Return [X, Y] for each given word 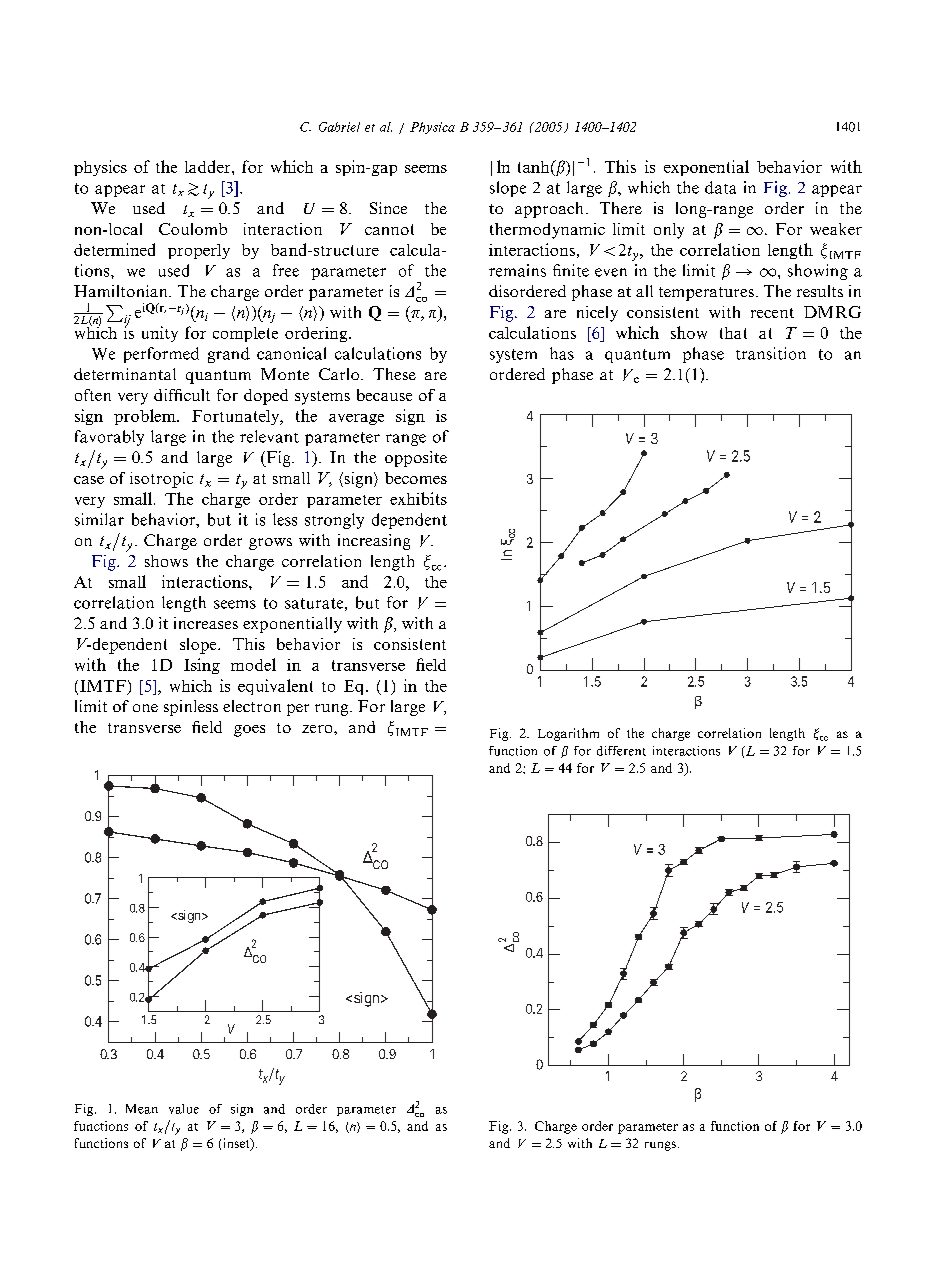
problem [146, 417]
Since [388, 208]
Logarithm [568, 734]
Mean [142, 1109]
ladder [209, 166]
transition [771, 353]
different [621, 751]
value [184, 1109]
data [720, 187]
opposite [416, 459]
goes [249, 731]
